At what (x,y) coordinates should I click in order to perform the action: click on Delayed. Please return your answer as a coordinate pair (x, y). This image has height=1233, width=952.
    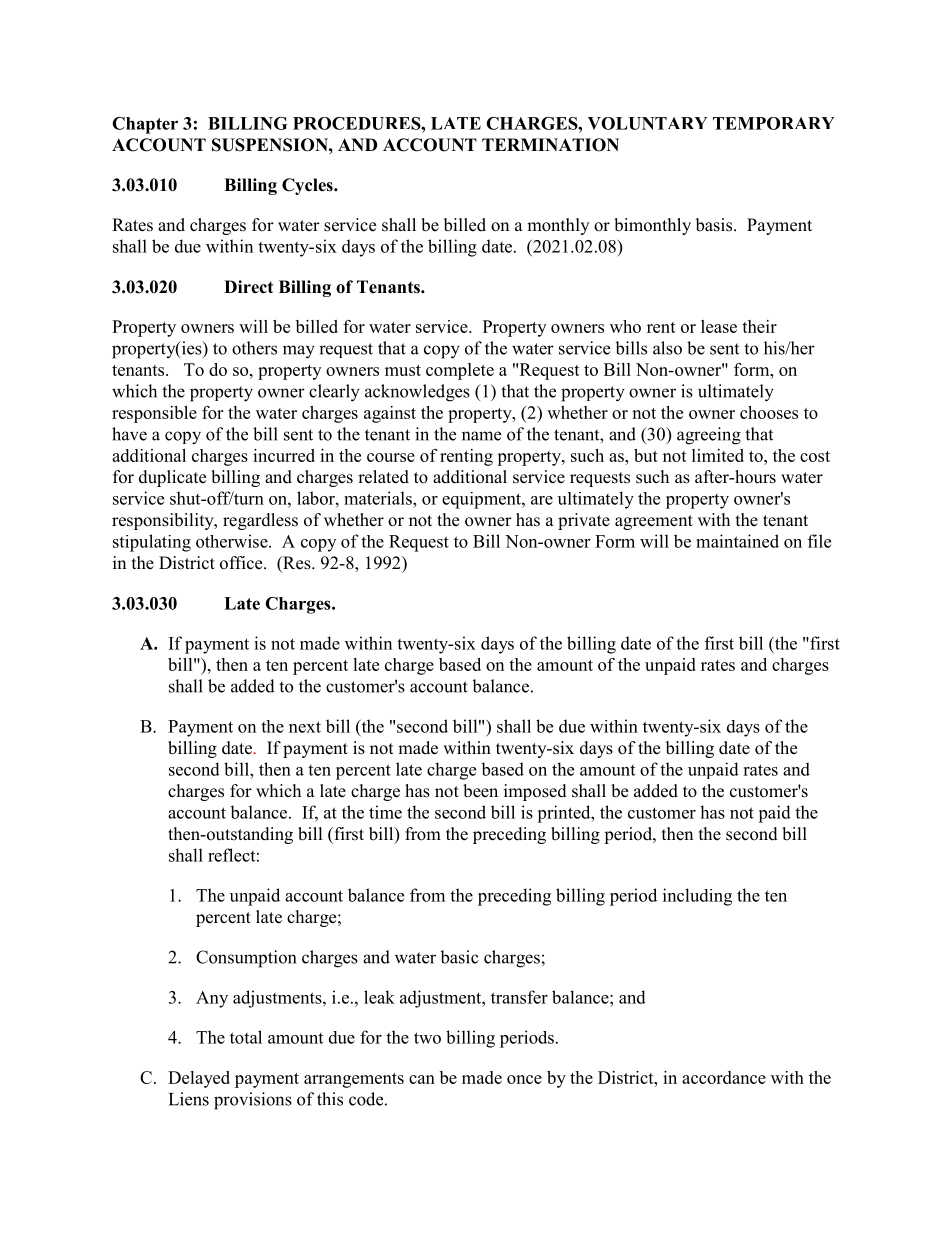
    Looking at the image, I should click on (199, 1079).
